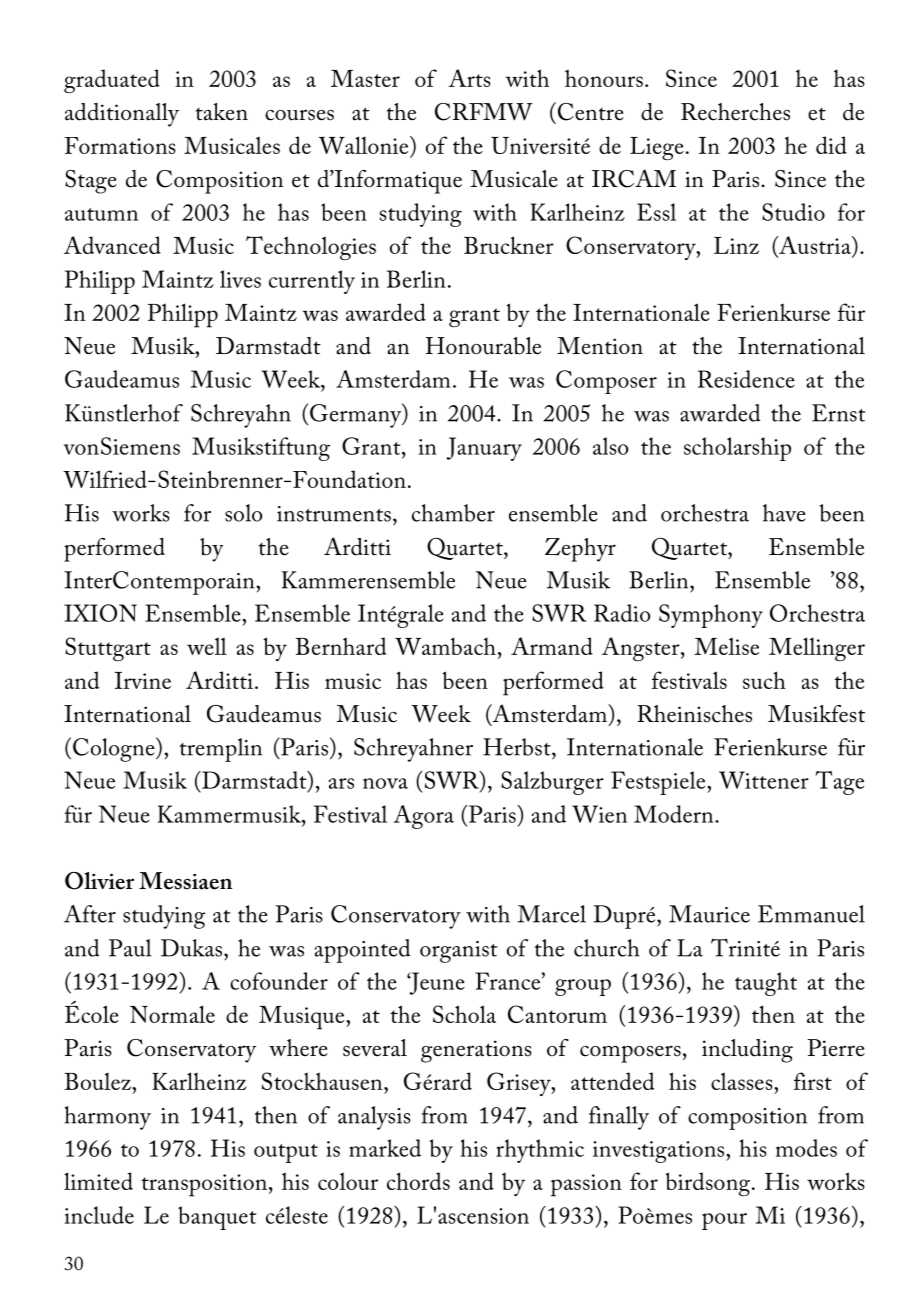 This screenshot has height=1311, width=924. What do you see at coordinates (222, 112) in the screenshot?
I see `taken` at bounding box center [222, 112].
